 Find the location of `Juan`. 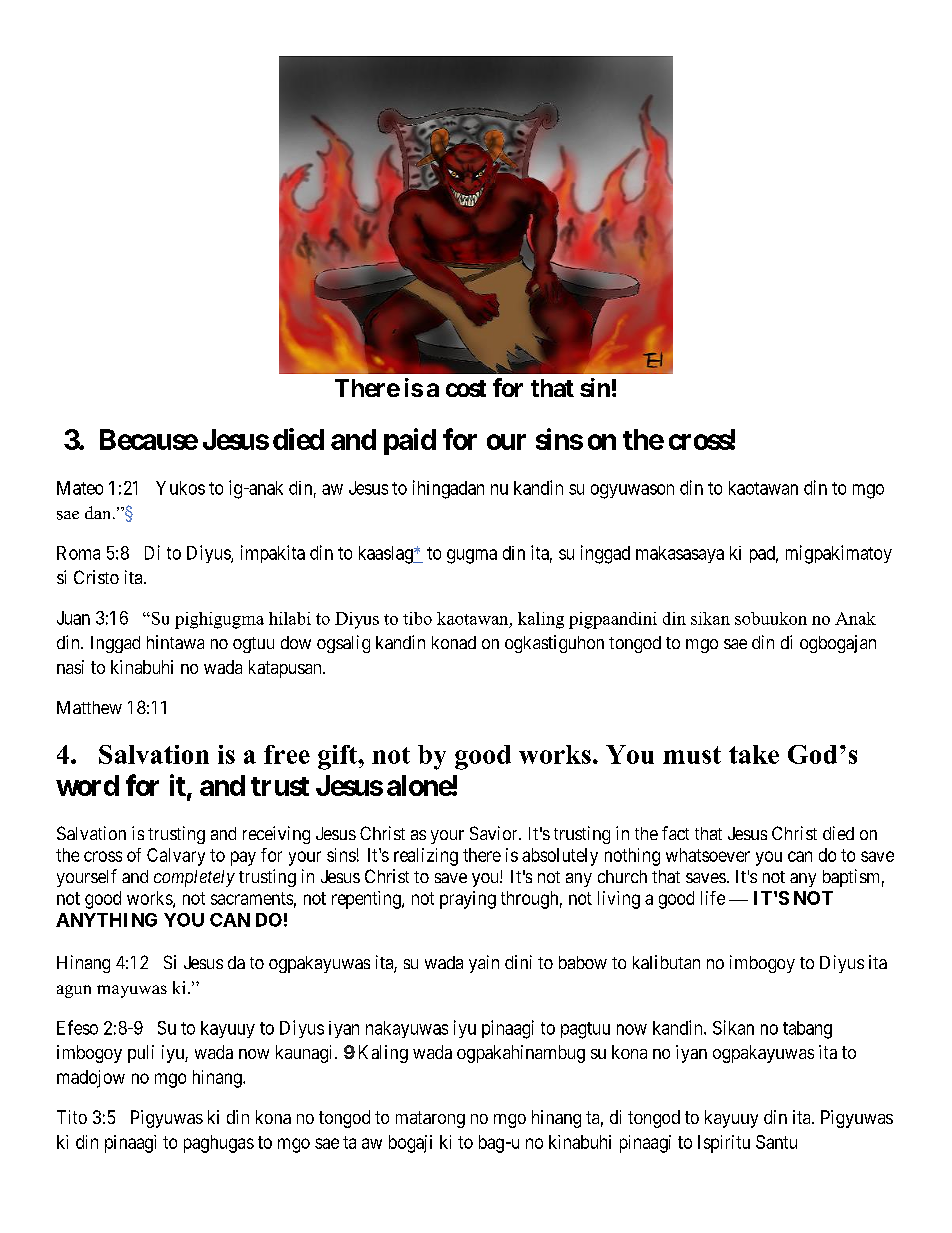

Juan is located at coordinates (73, 618).
